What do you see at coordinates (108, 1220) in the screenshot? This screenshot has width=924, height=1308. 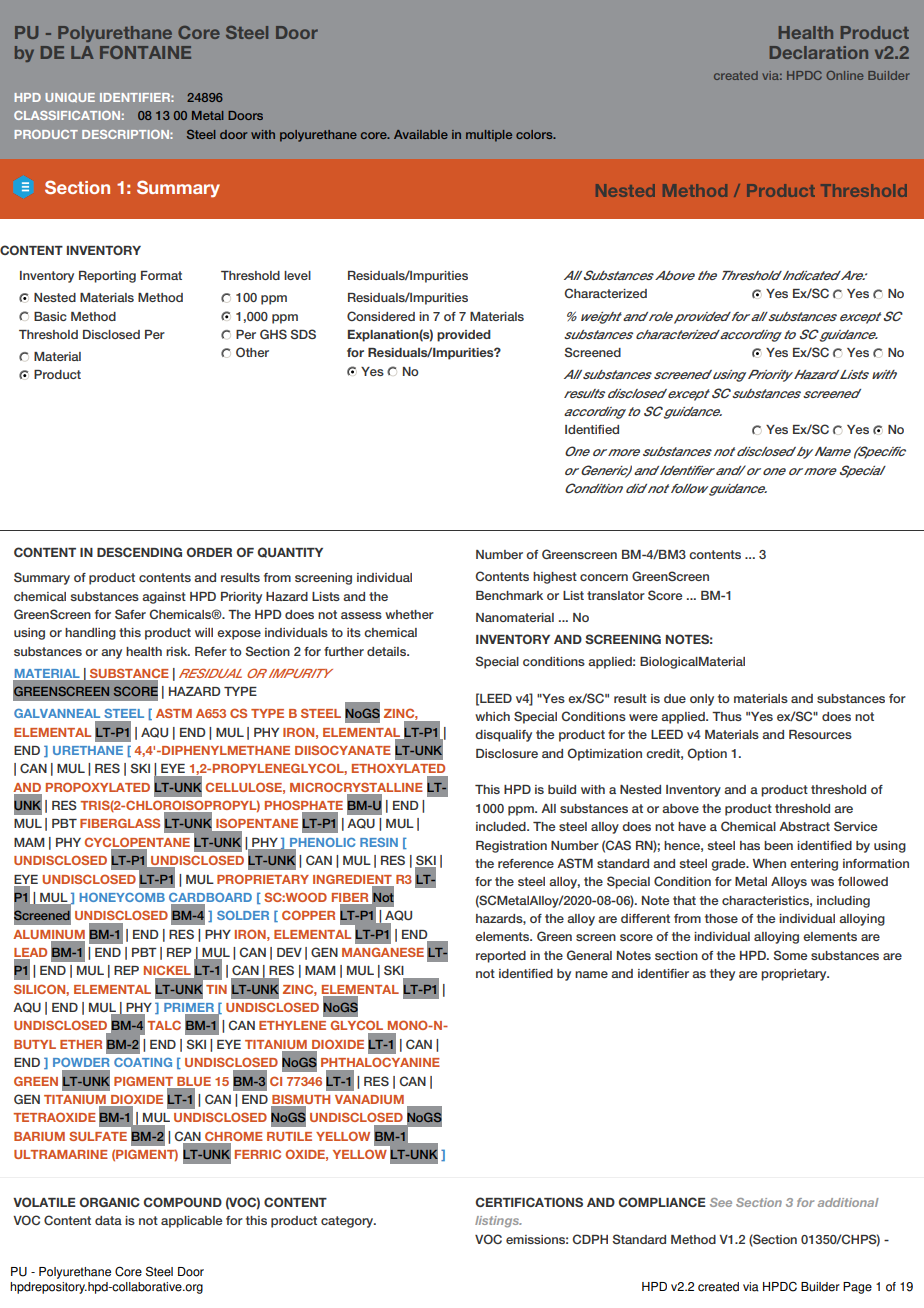 I see `data` at bounding box center [108, 1220].
